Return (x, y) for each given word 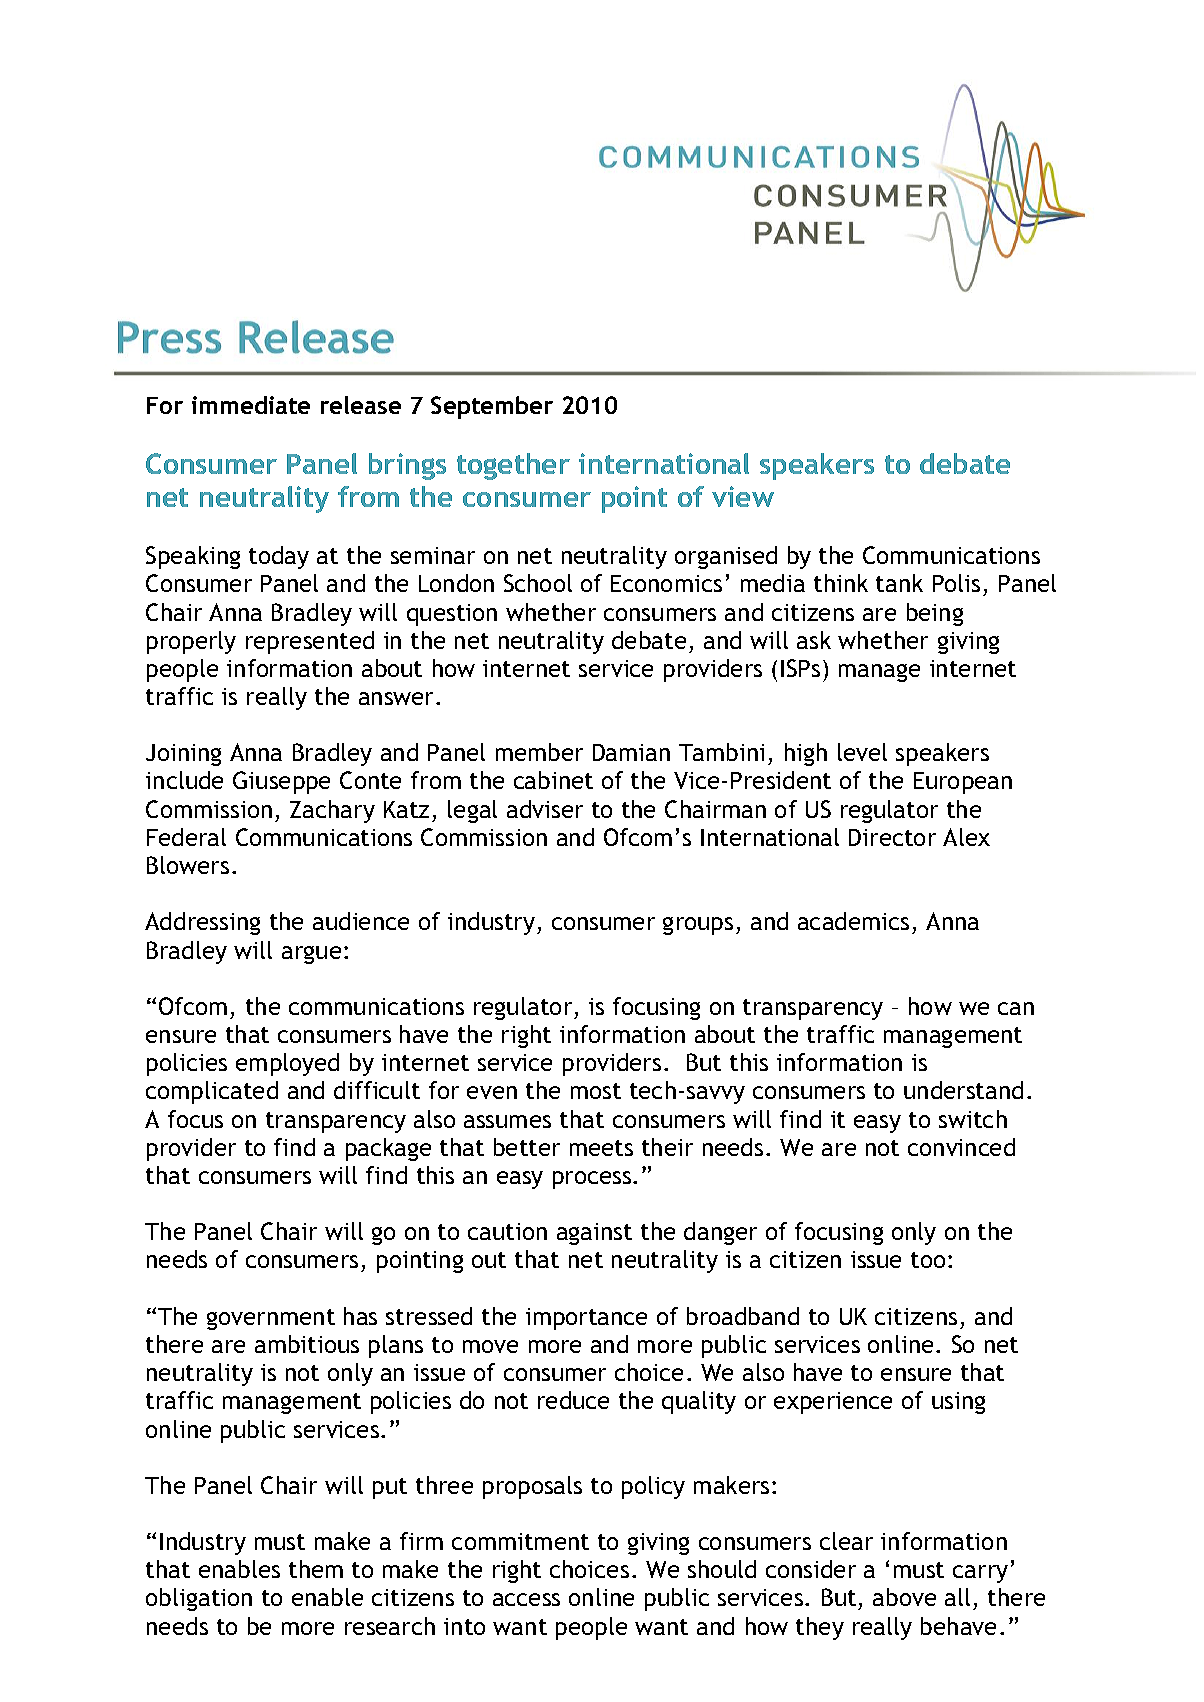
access (526, 1599)
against (594, 1234)
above (904, 1597)
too (928, 1260)
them (316, 1569)
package (388, 1149)
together (513, 466)
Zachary (332, 811)
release (361, 405)
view (743, 496)
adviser (545, 809)
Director (892, 837)
